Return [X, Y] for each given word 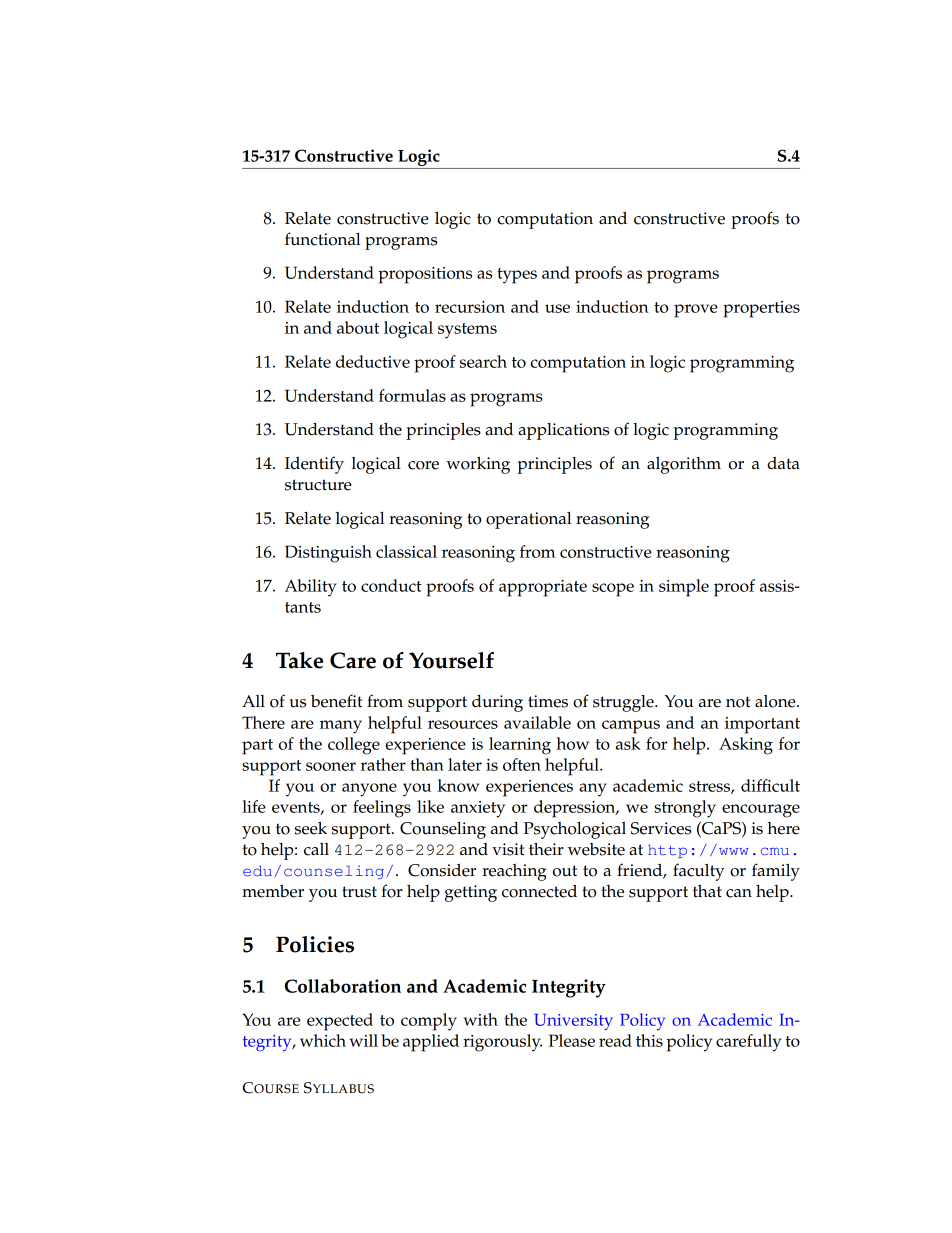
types [517, 276]
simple [684, 588]
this [649, 1040]
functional [323, 239]
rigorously [502, 1043]
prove [696, 311]
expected [340, 1022]
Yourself [451, 660]
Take [299, 660]
